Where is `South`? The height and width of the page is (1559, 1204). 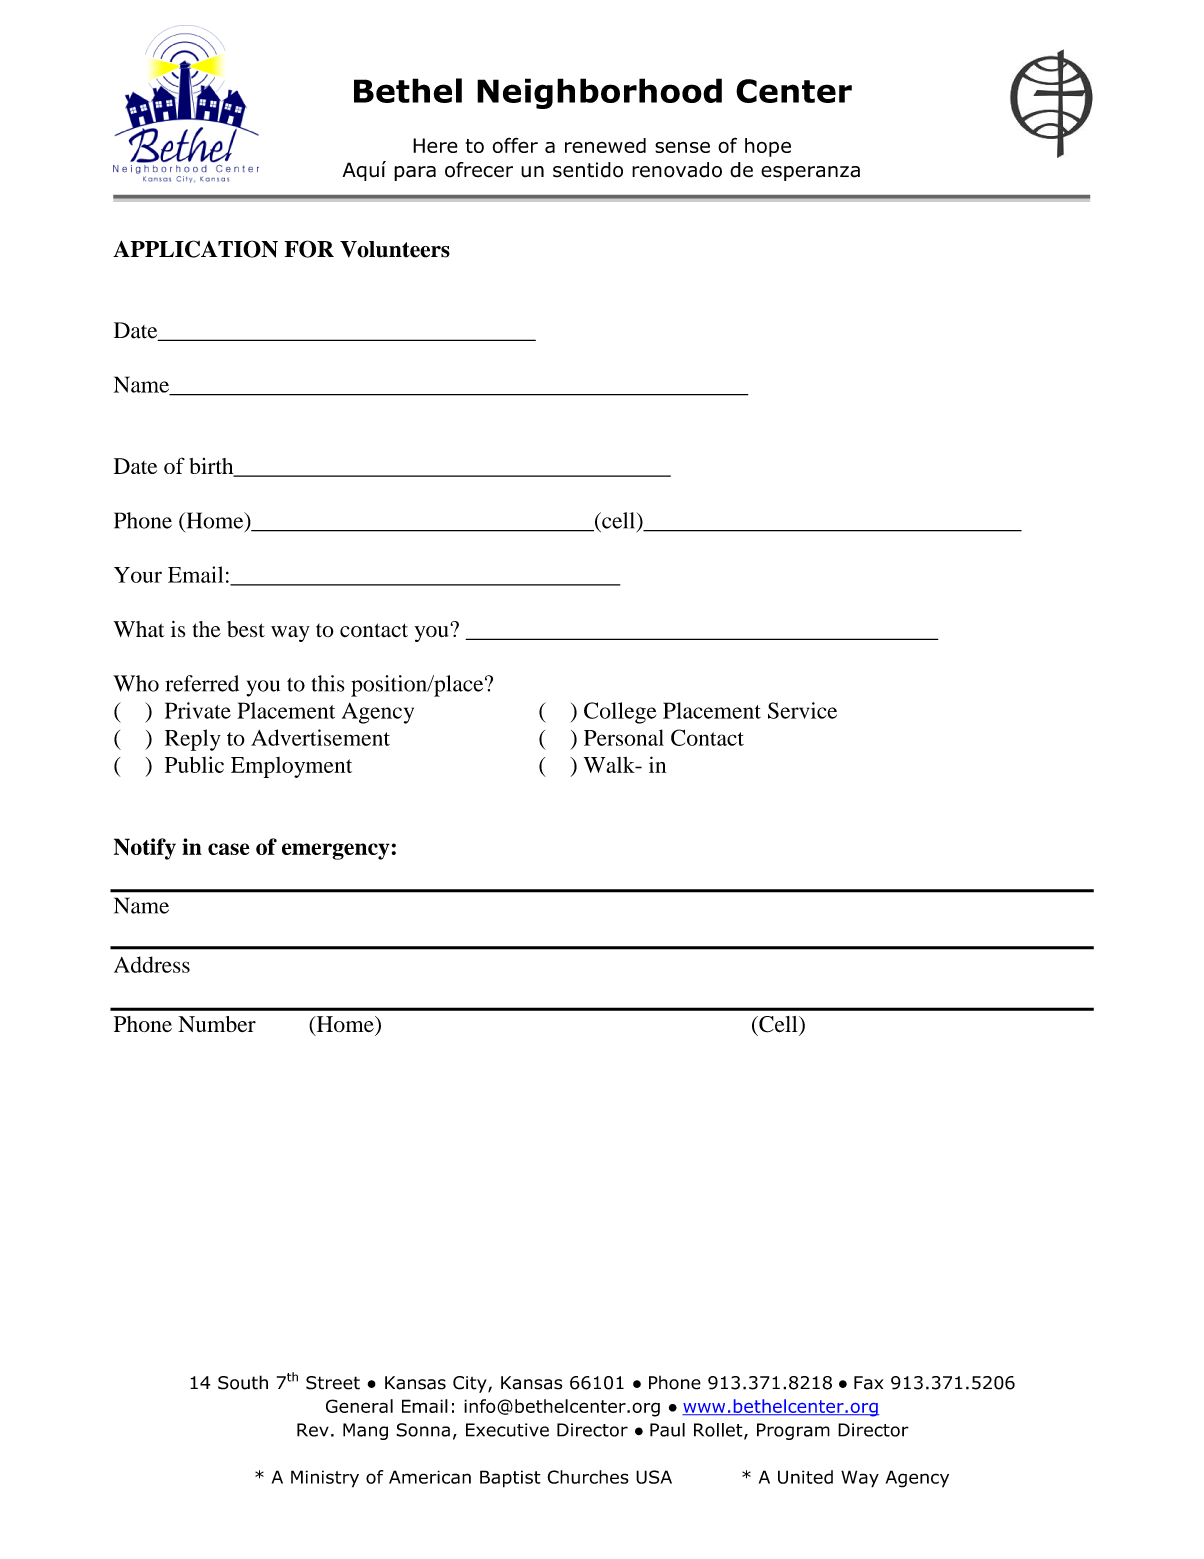
South is located at coordinates (243, 1382).
